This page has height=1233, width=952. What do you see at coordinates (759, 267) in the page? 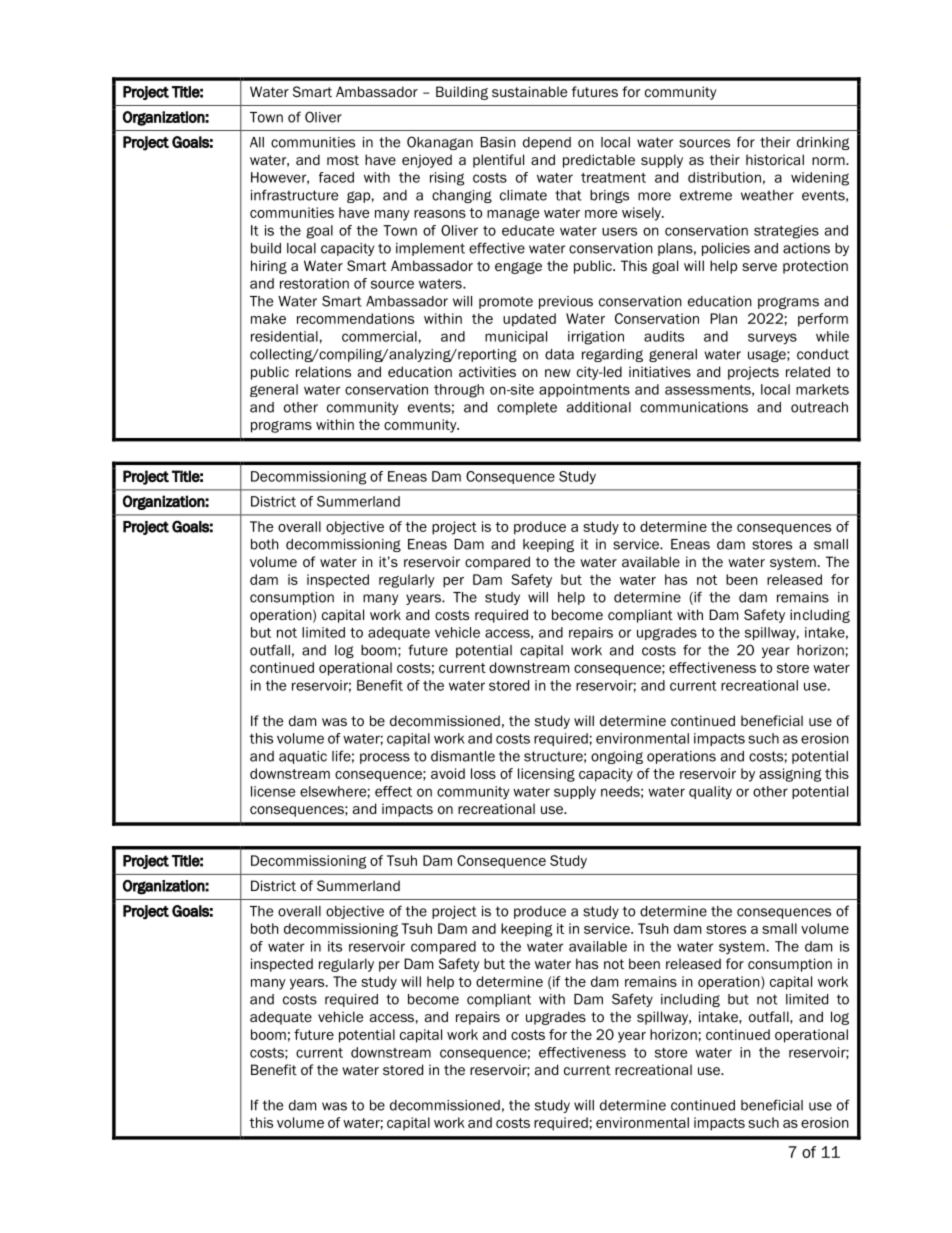
I see `serve` at bounding box center [759, 267].
